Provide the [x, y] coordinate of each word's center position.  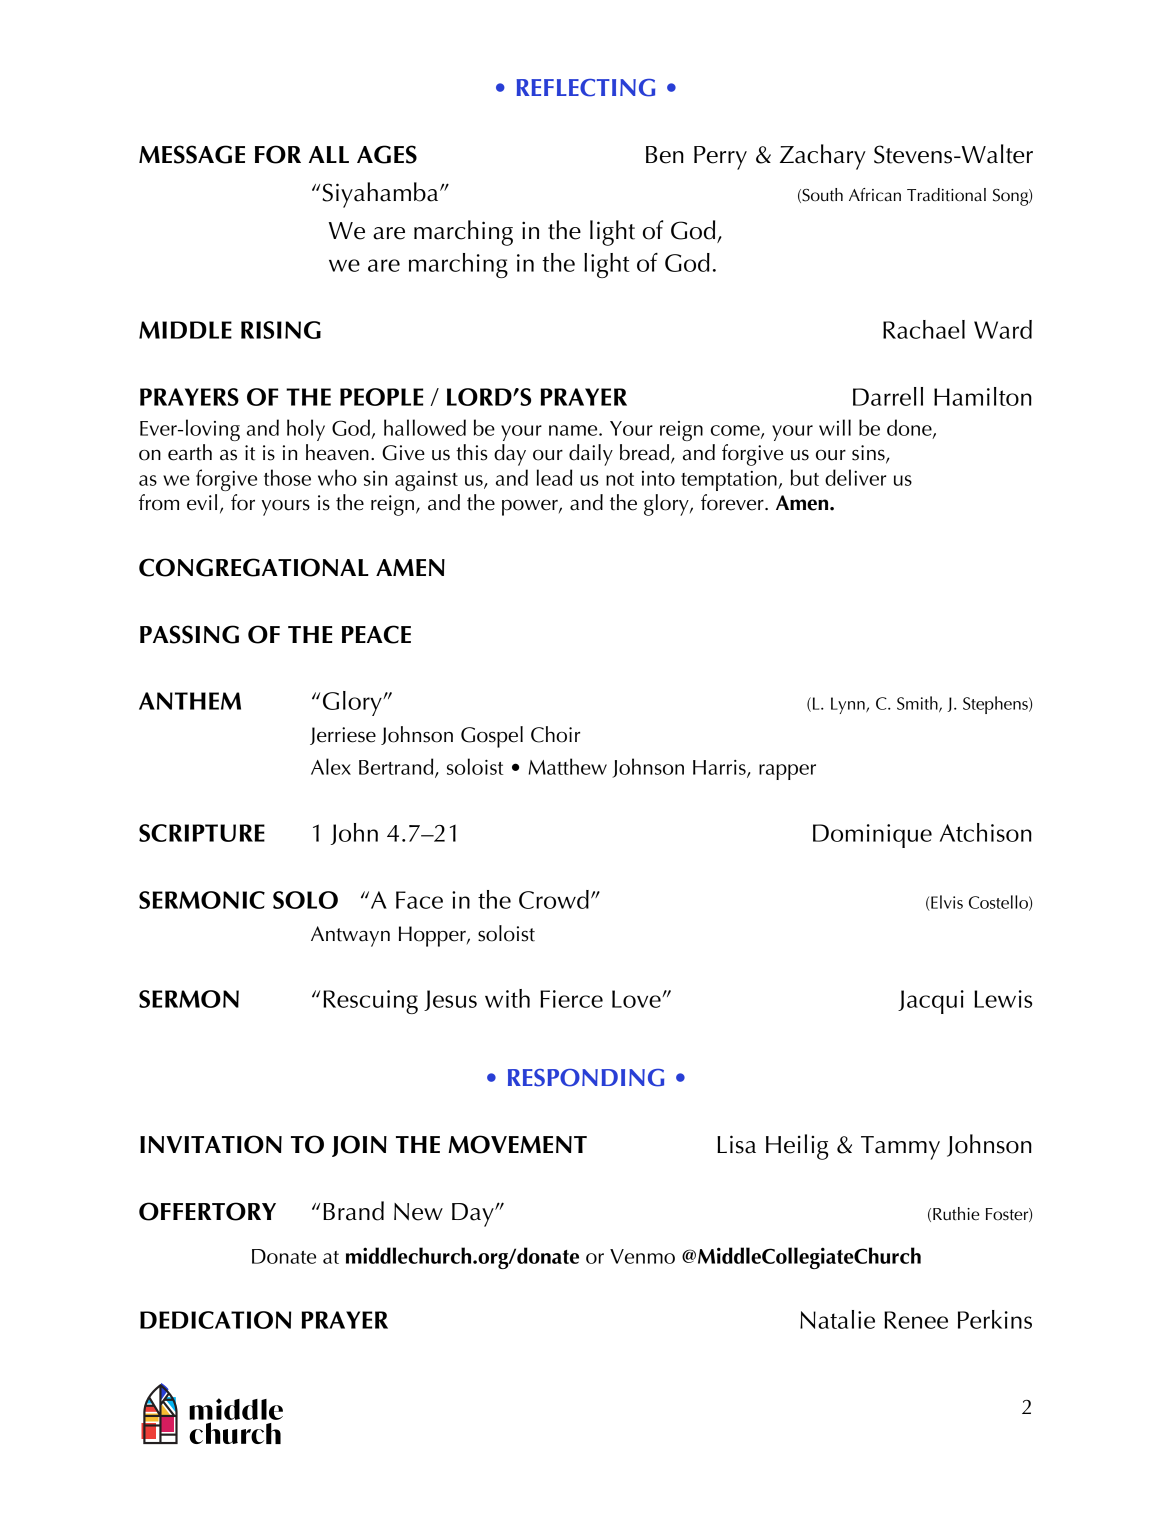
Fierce [571, 999]
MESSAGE [192, 154]
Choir [555, 734]
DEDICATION [215, 1320]
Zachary [823, 157]
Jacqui [931, 1002]
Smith [918, 704]
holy [306, 430]
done [910, 428]
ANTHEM [190, 701]
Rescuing [370, 1002]
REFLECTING [586, 88]
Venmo [642, 1256]
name [574, 430]
